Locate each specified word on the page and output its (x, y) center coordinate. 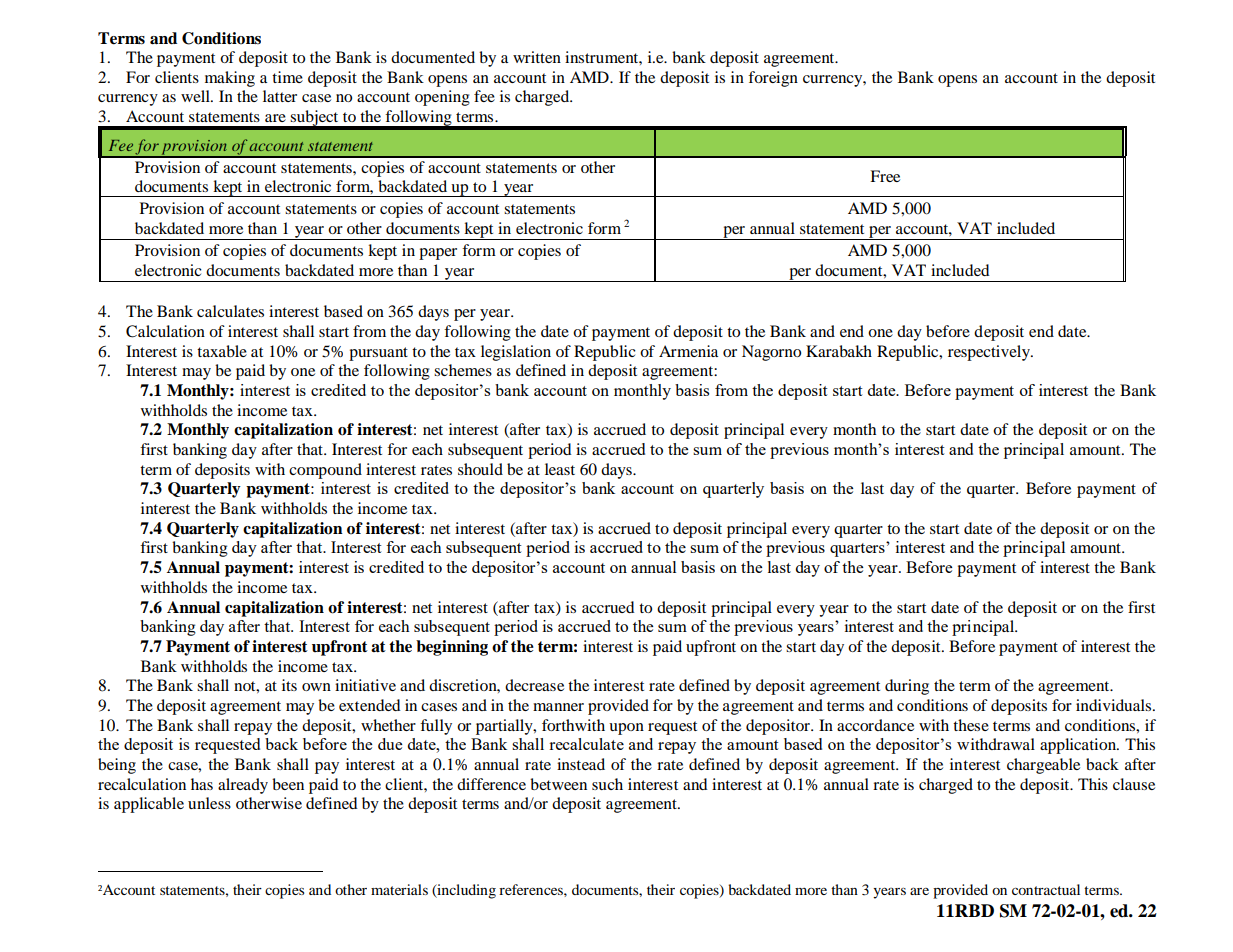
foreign (773, 79)
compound (325, 471)
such (607, 784)
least (560, 469)
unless (209, 803)
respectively (990, 353)
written (537, 57)
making (230, 79)
